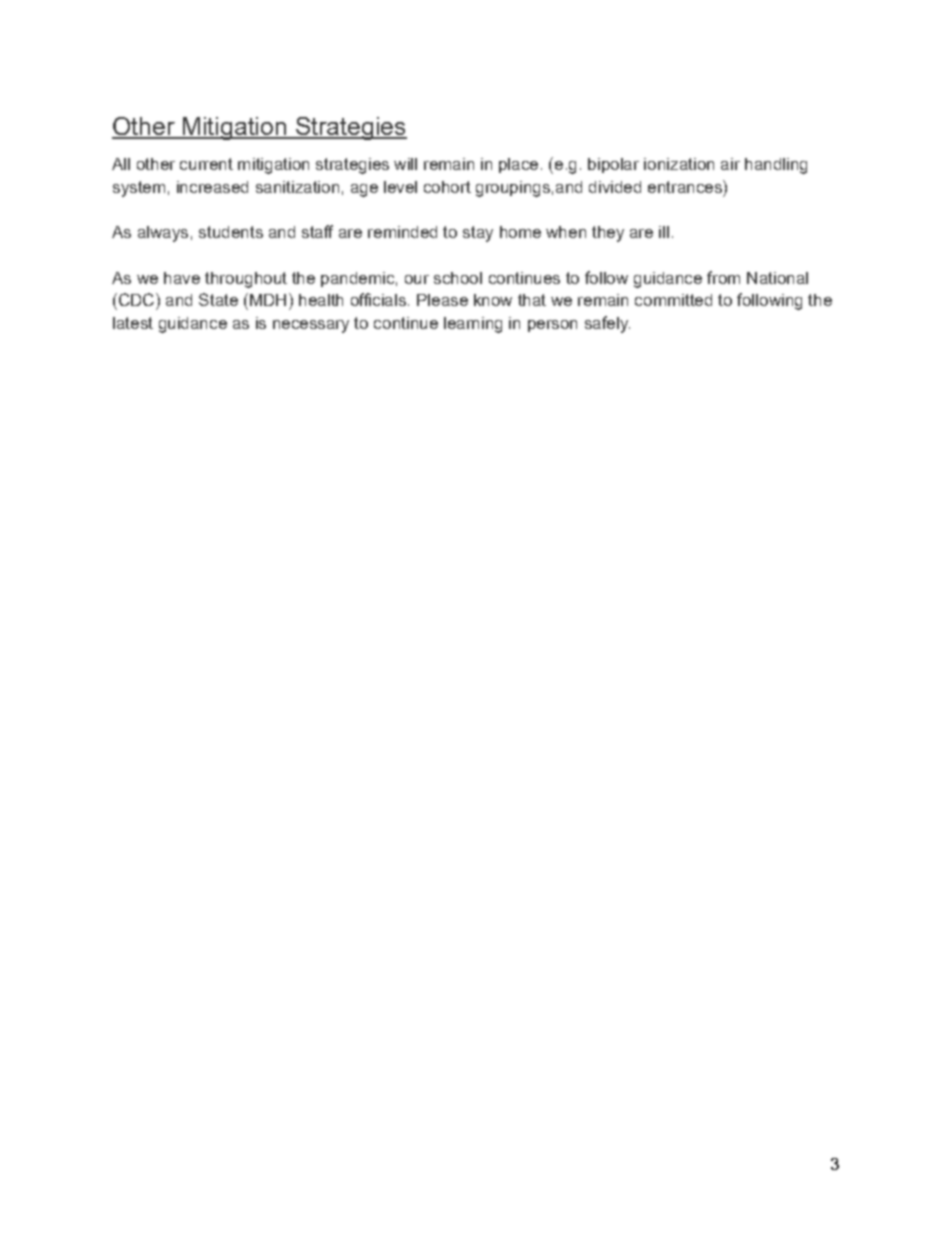 The height and width of the image is (1233, 952). What do you see at coordinates (206, 164) in the image?
I see `current` at bounding box center [206, 164].
